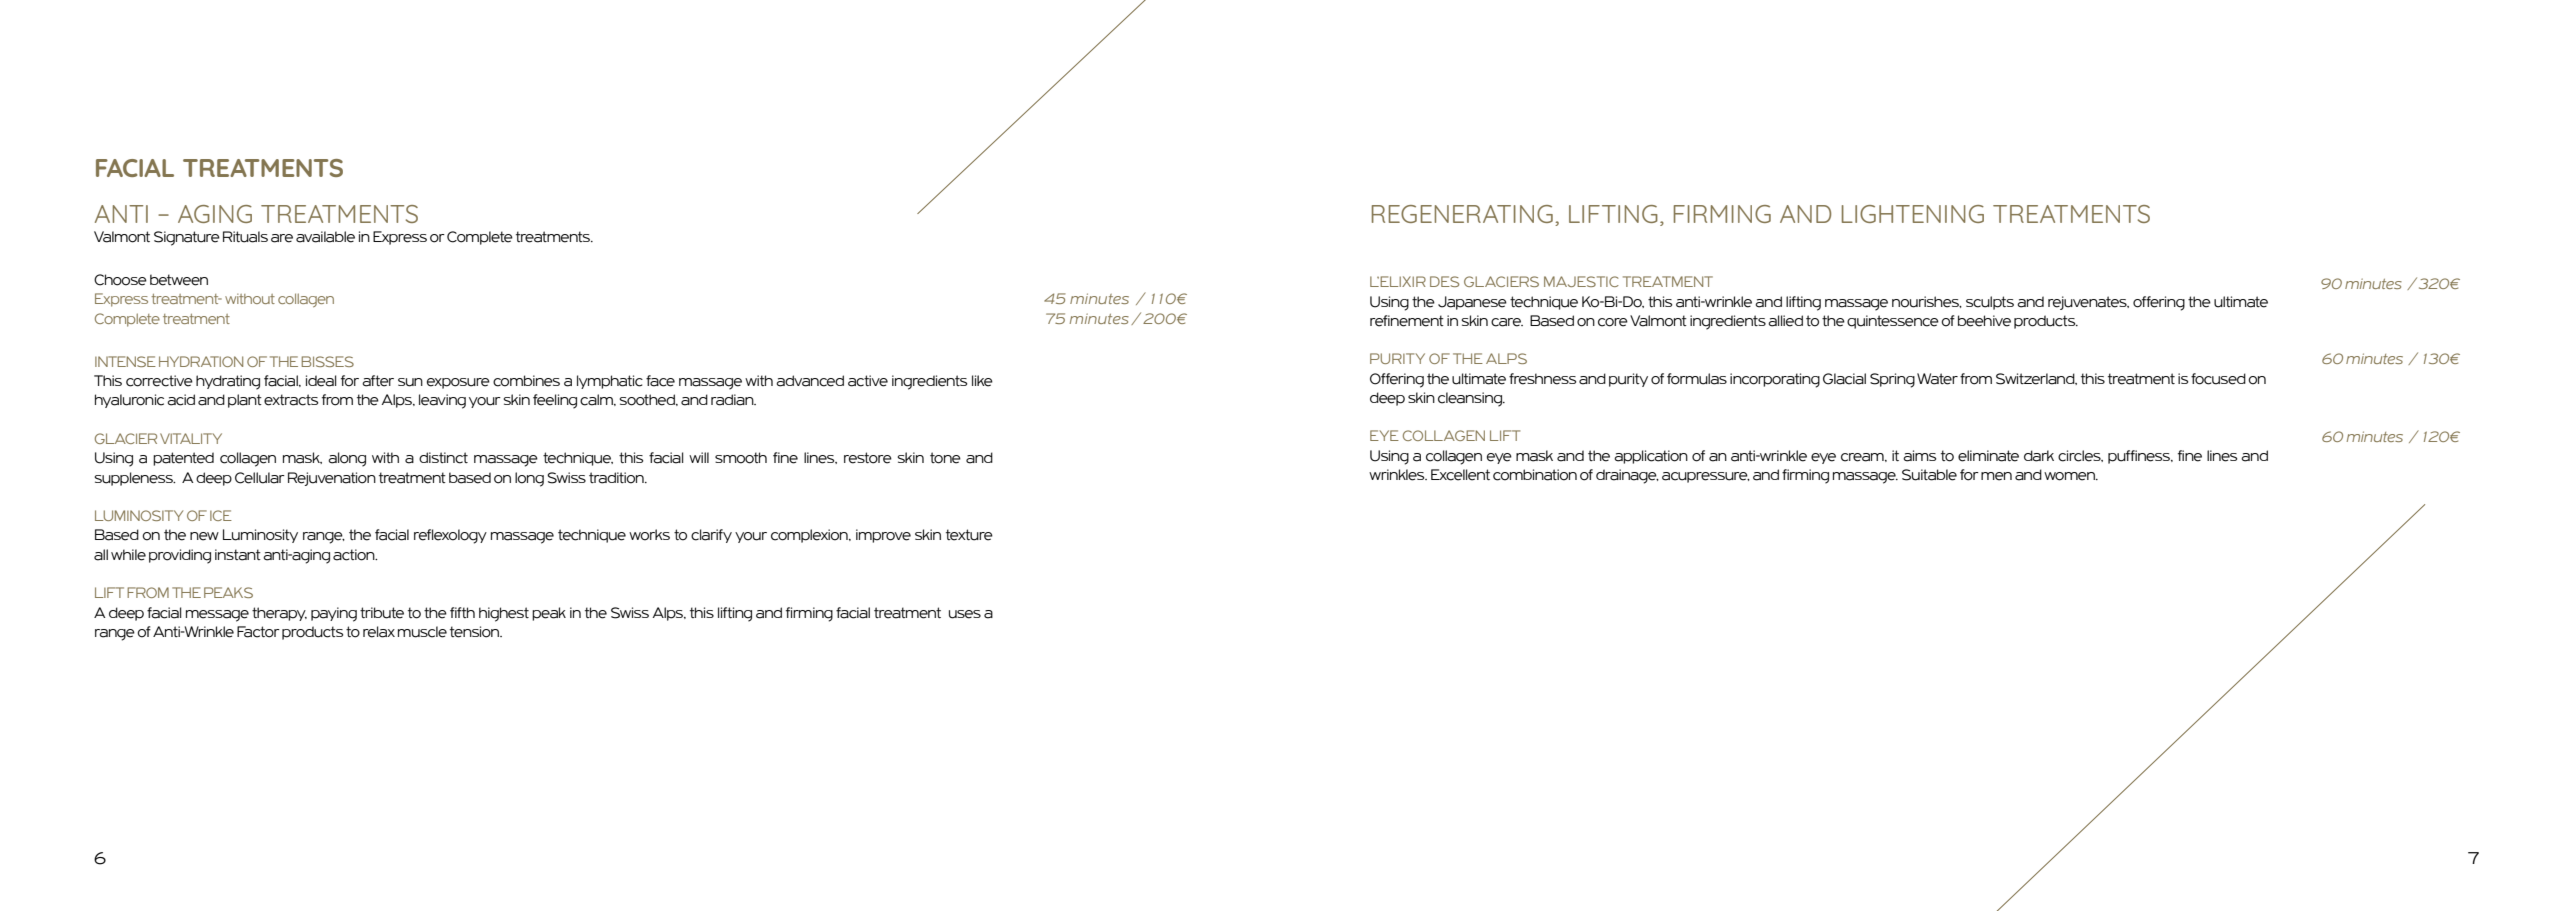 The width and height of the screenshot is (2551, 911). What do you see at coordinates (334, 614) in the screenshot?
I see `paying` at bounding box center [334, 614].
